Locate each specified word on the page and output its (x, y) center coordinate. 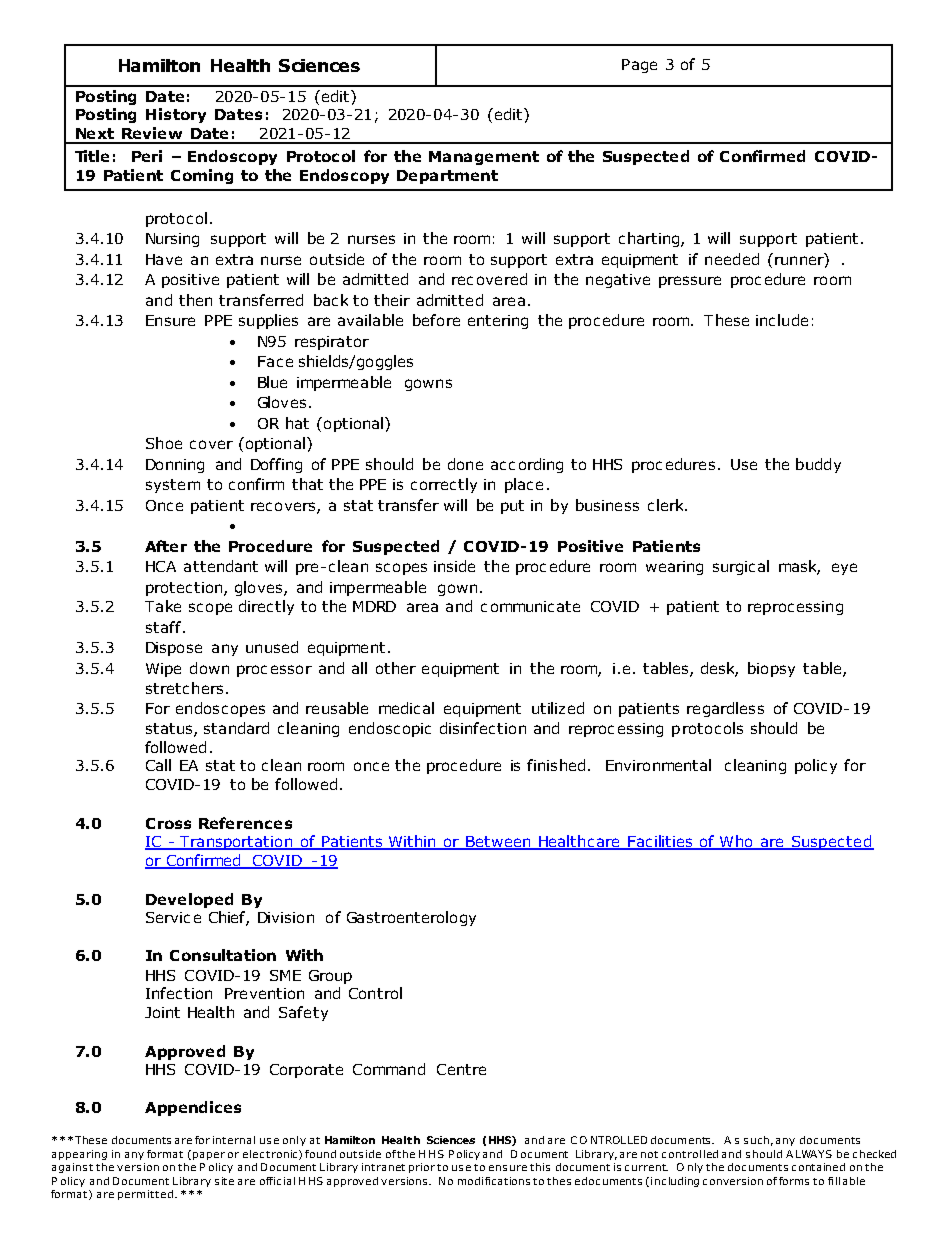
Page (639, 66)
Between (498, 843)
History (176, 115)
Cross (168, 823)
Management (484, 158)
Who (736, 842)
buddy (818, 465)
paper (209, 1156)
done (465, 464)
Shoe (164, 443)
